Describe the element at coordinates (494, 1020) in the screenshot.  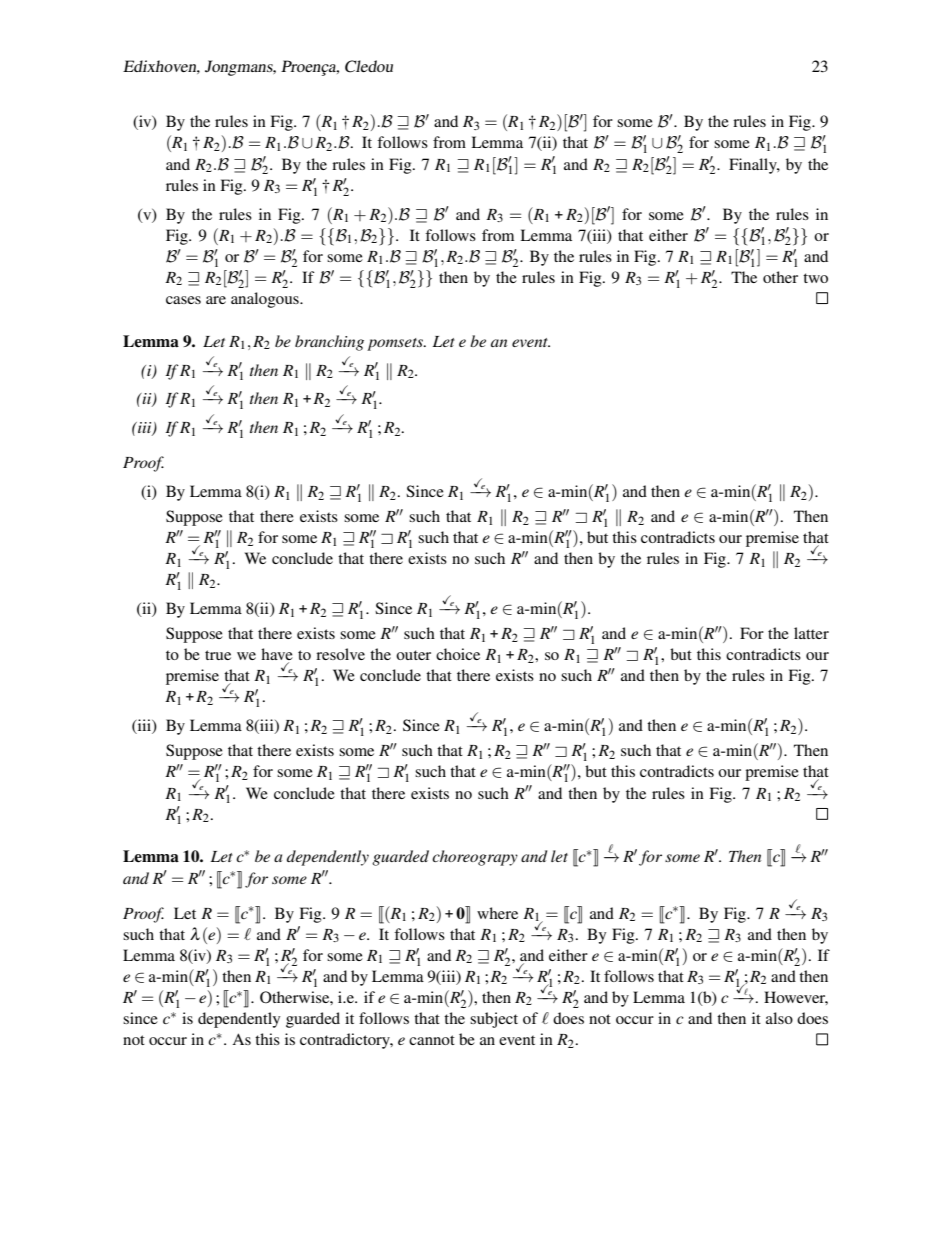
I see `subject` at that location.
